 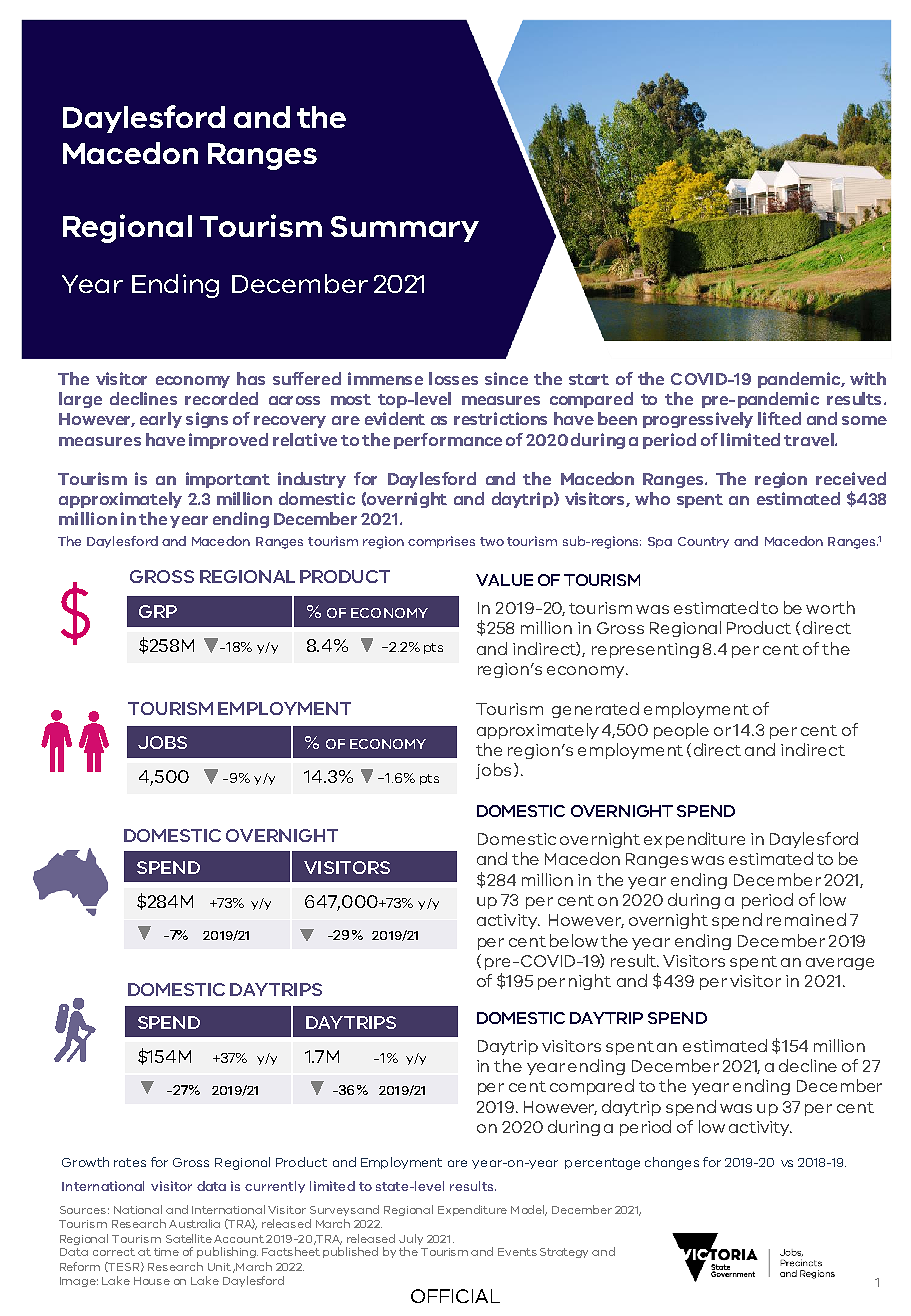 I want to click on rates, so click(x=130, y=1162).
